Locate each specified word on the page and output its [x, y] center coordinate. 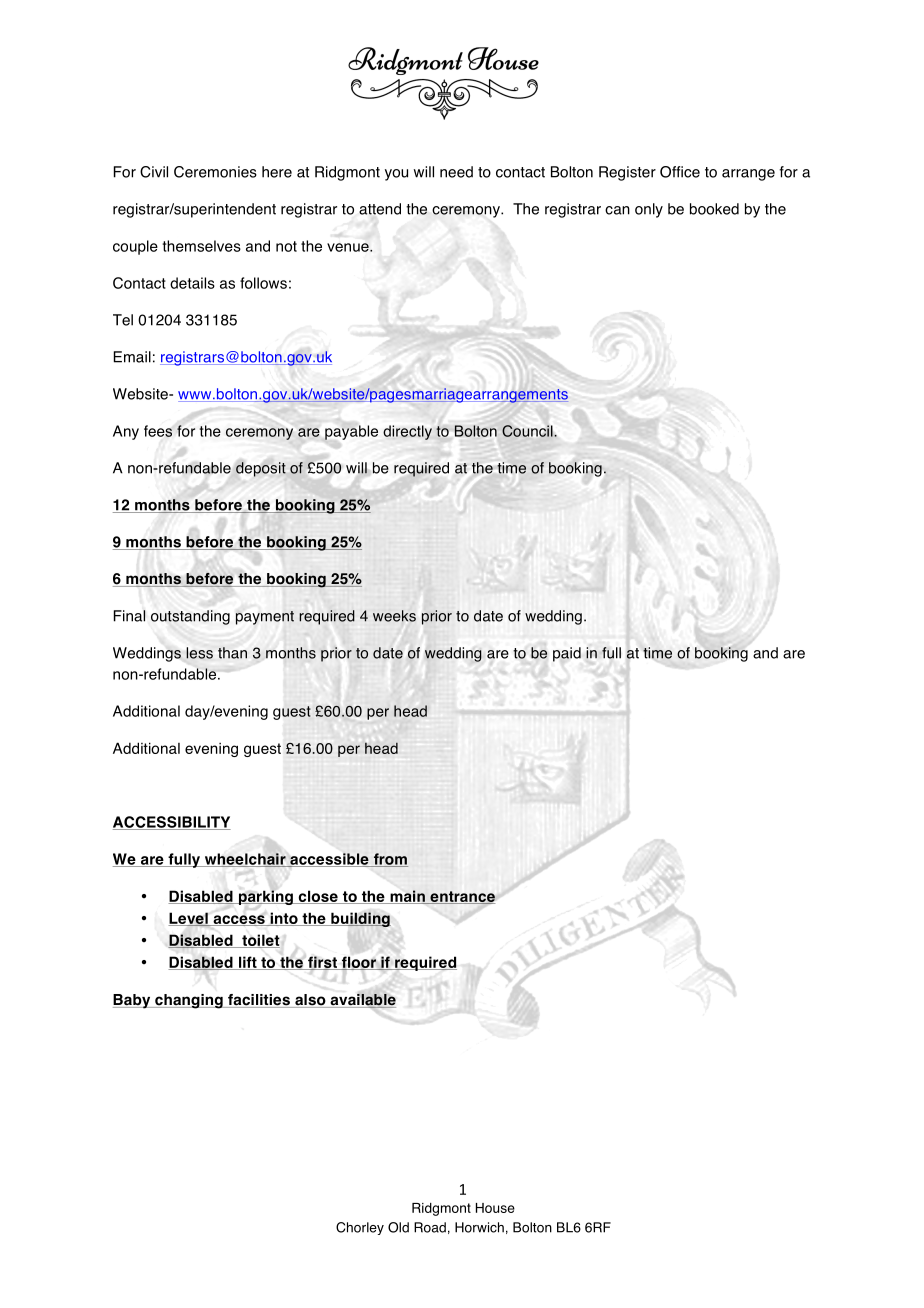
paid [567, 654]
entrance [461, 897]
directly [407, 432]
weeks [394, 616]
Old [398, 1227]
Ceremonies [215, 172]
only [649, 210]
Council [527, 431]
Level [189, 919]
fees [158, 431]
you [396, 175]
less [199, 653]
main [407, 897]
